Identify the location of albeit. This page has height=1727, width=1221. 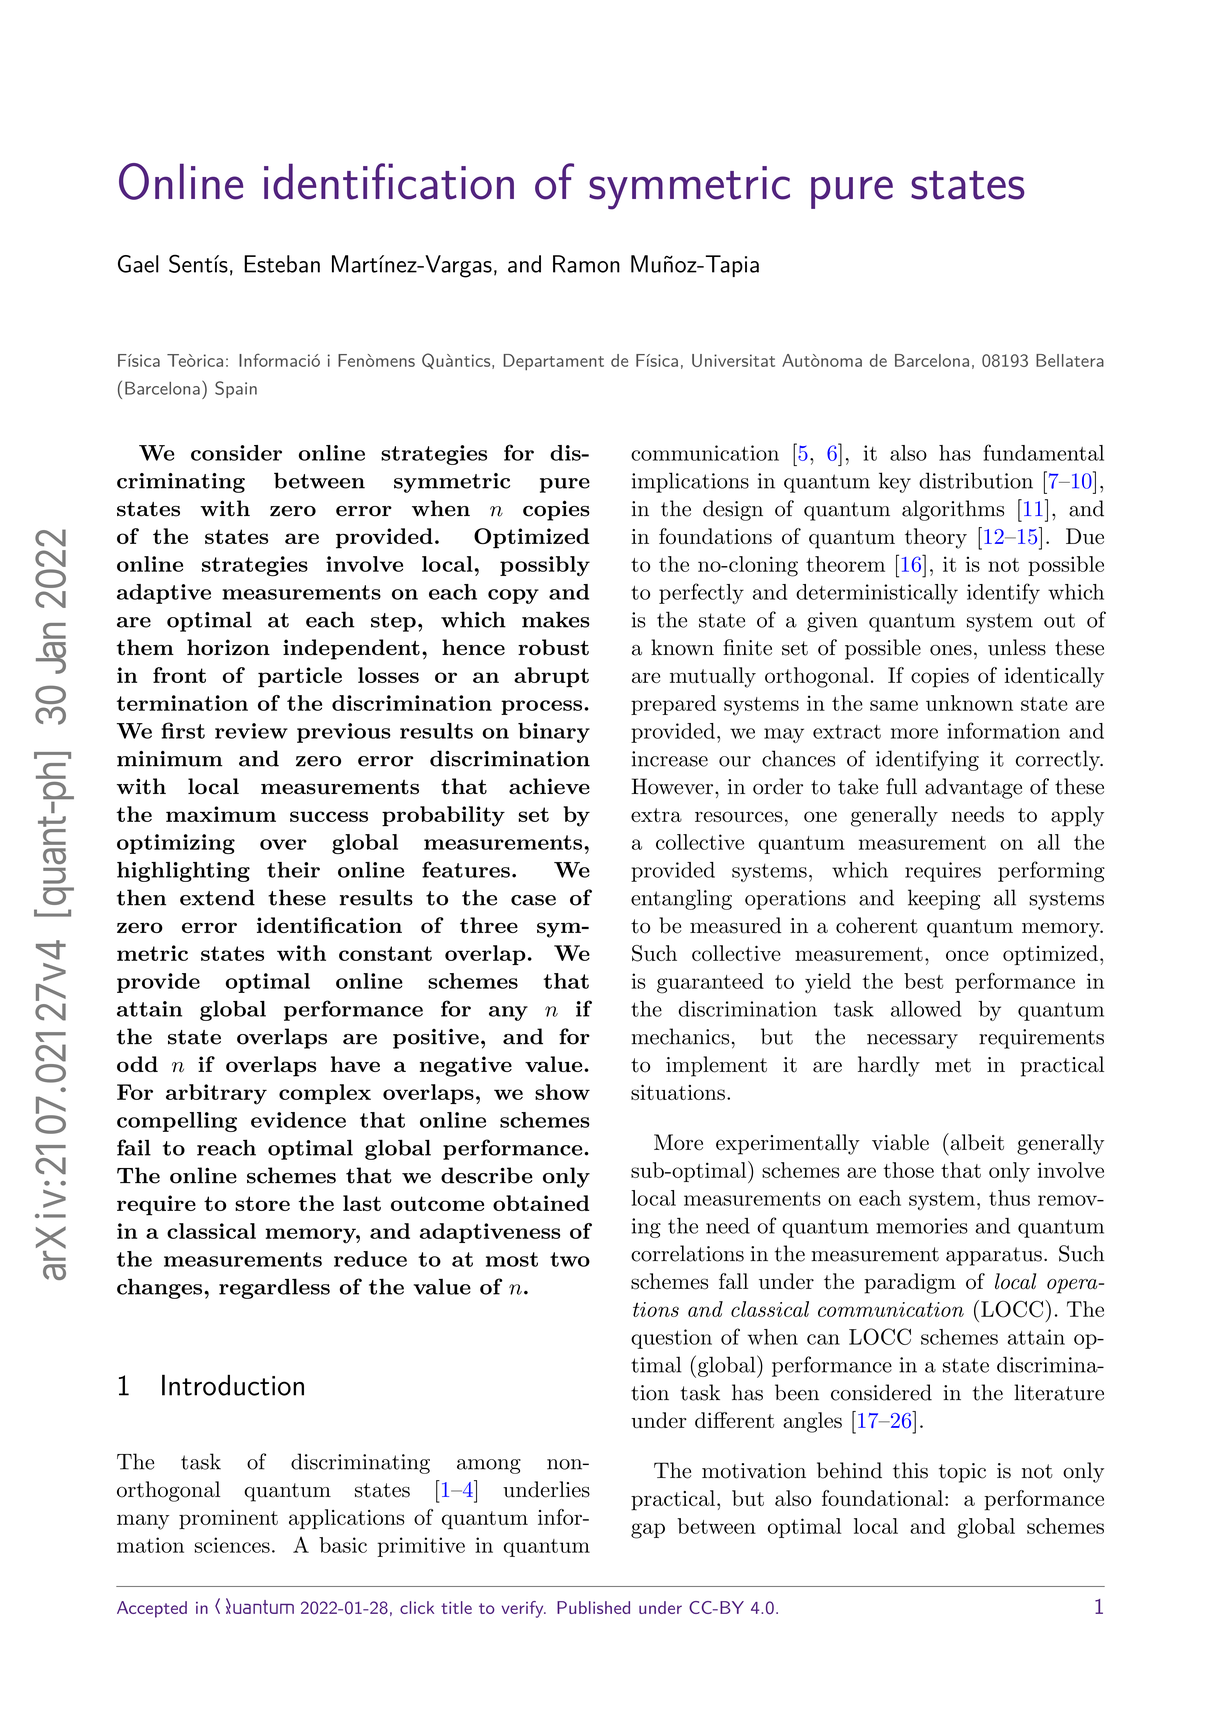
(976, 1142).
